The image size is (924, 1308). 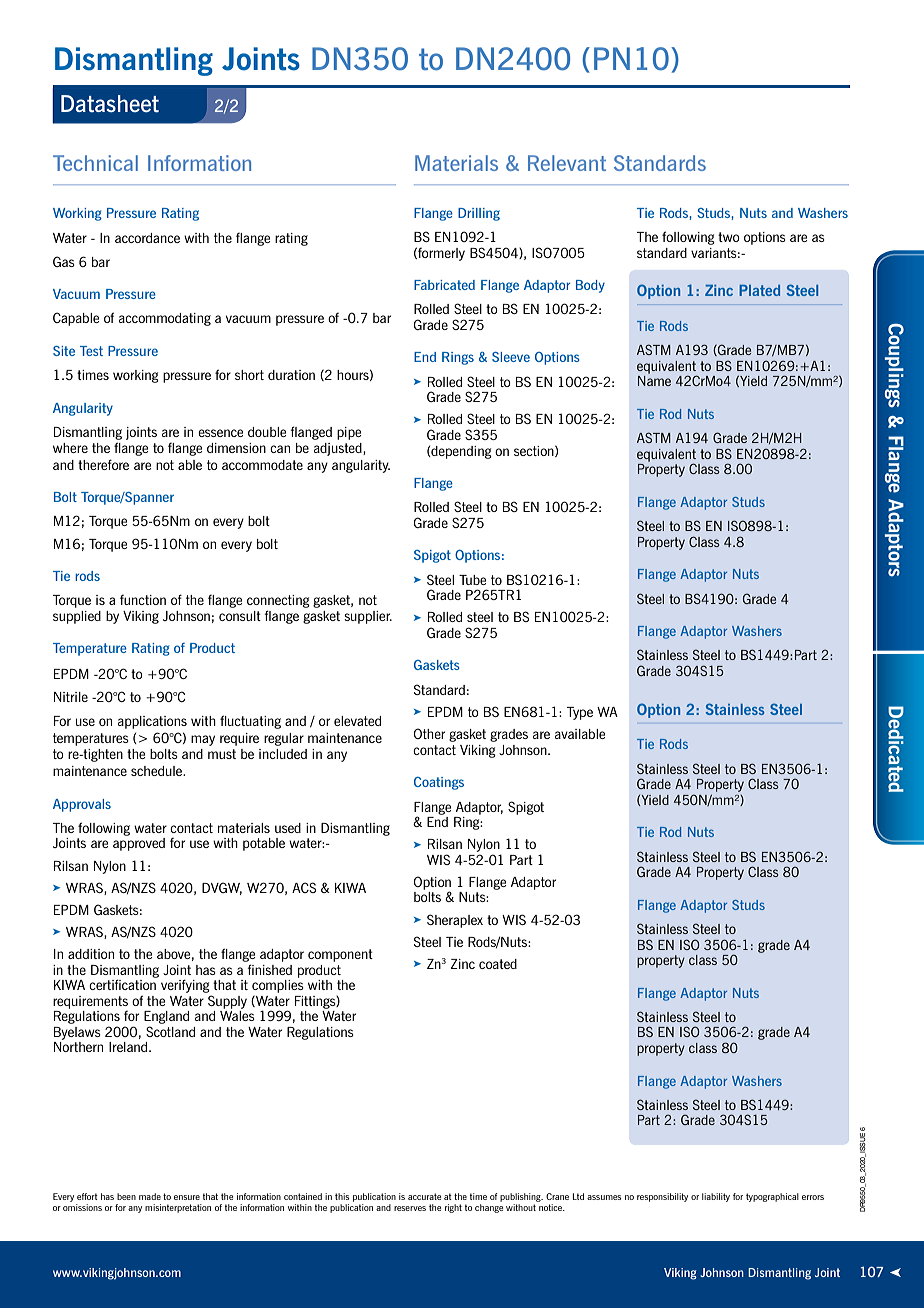 What do you see at coordinates (143, 600) in the image?
I see `function` at bounding box center [143, 600].
